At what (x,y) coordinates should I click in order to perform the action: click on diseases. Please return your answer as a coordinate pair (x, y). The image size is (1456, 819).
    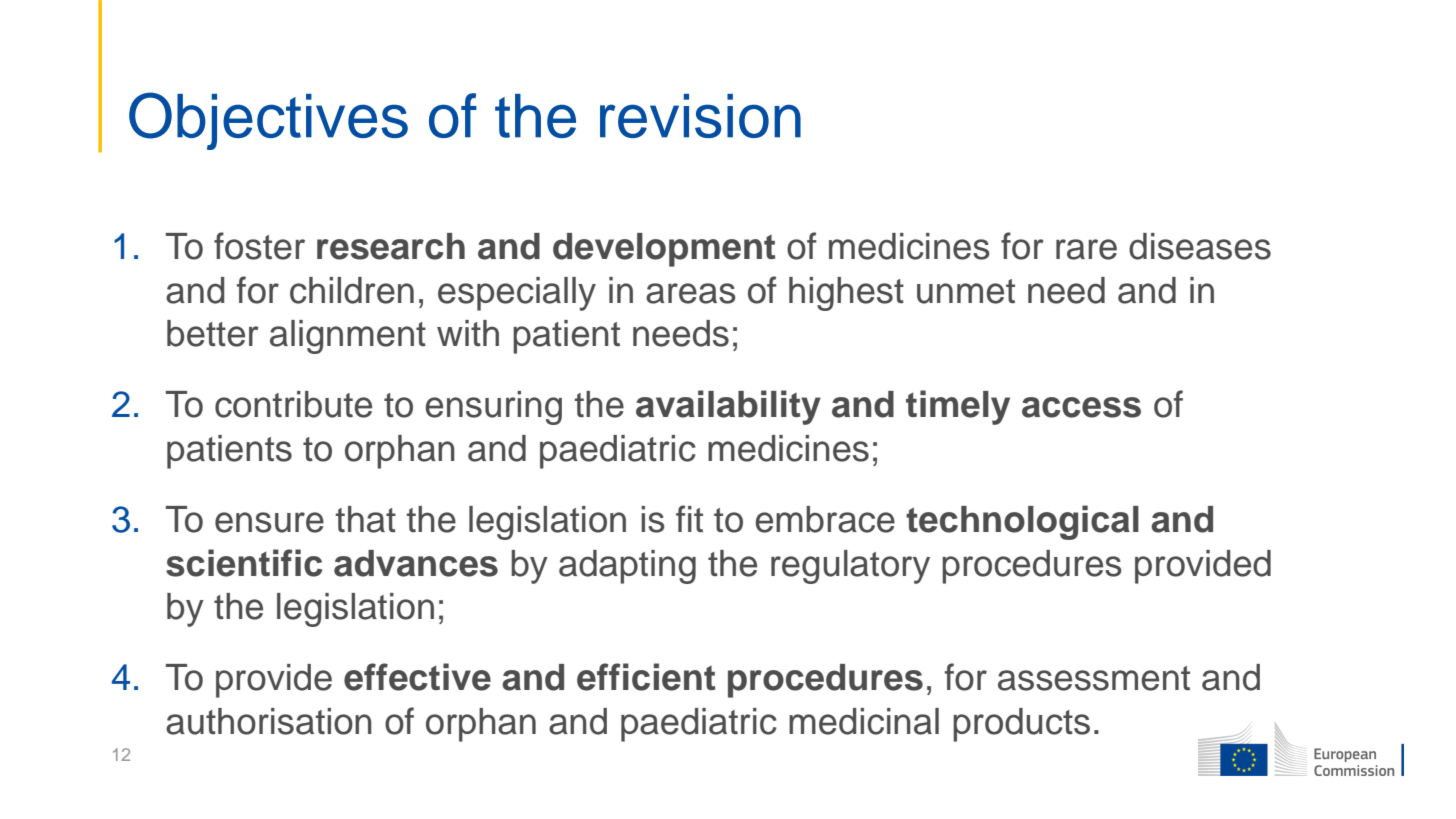
    Looking at the image, I should click on (1200, 246).
